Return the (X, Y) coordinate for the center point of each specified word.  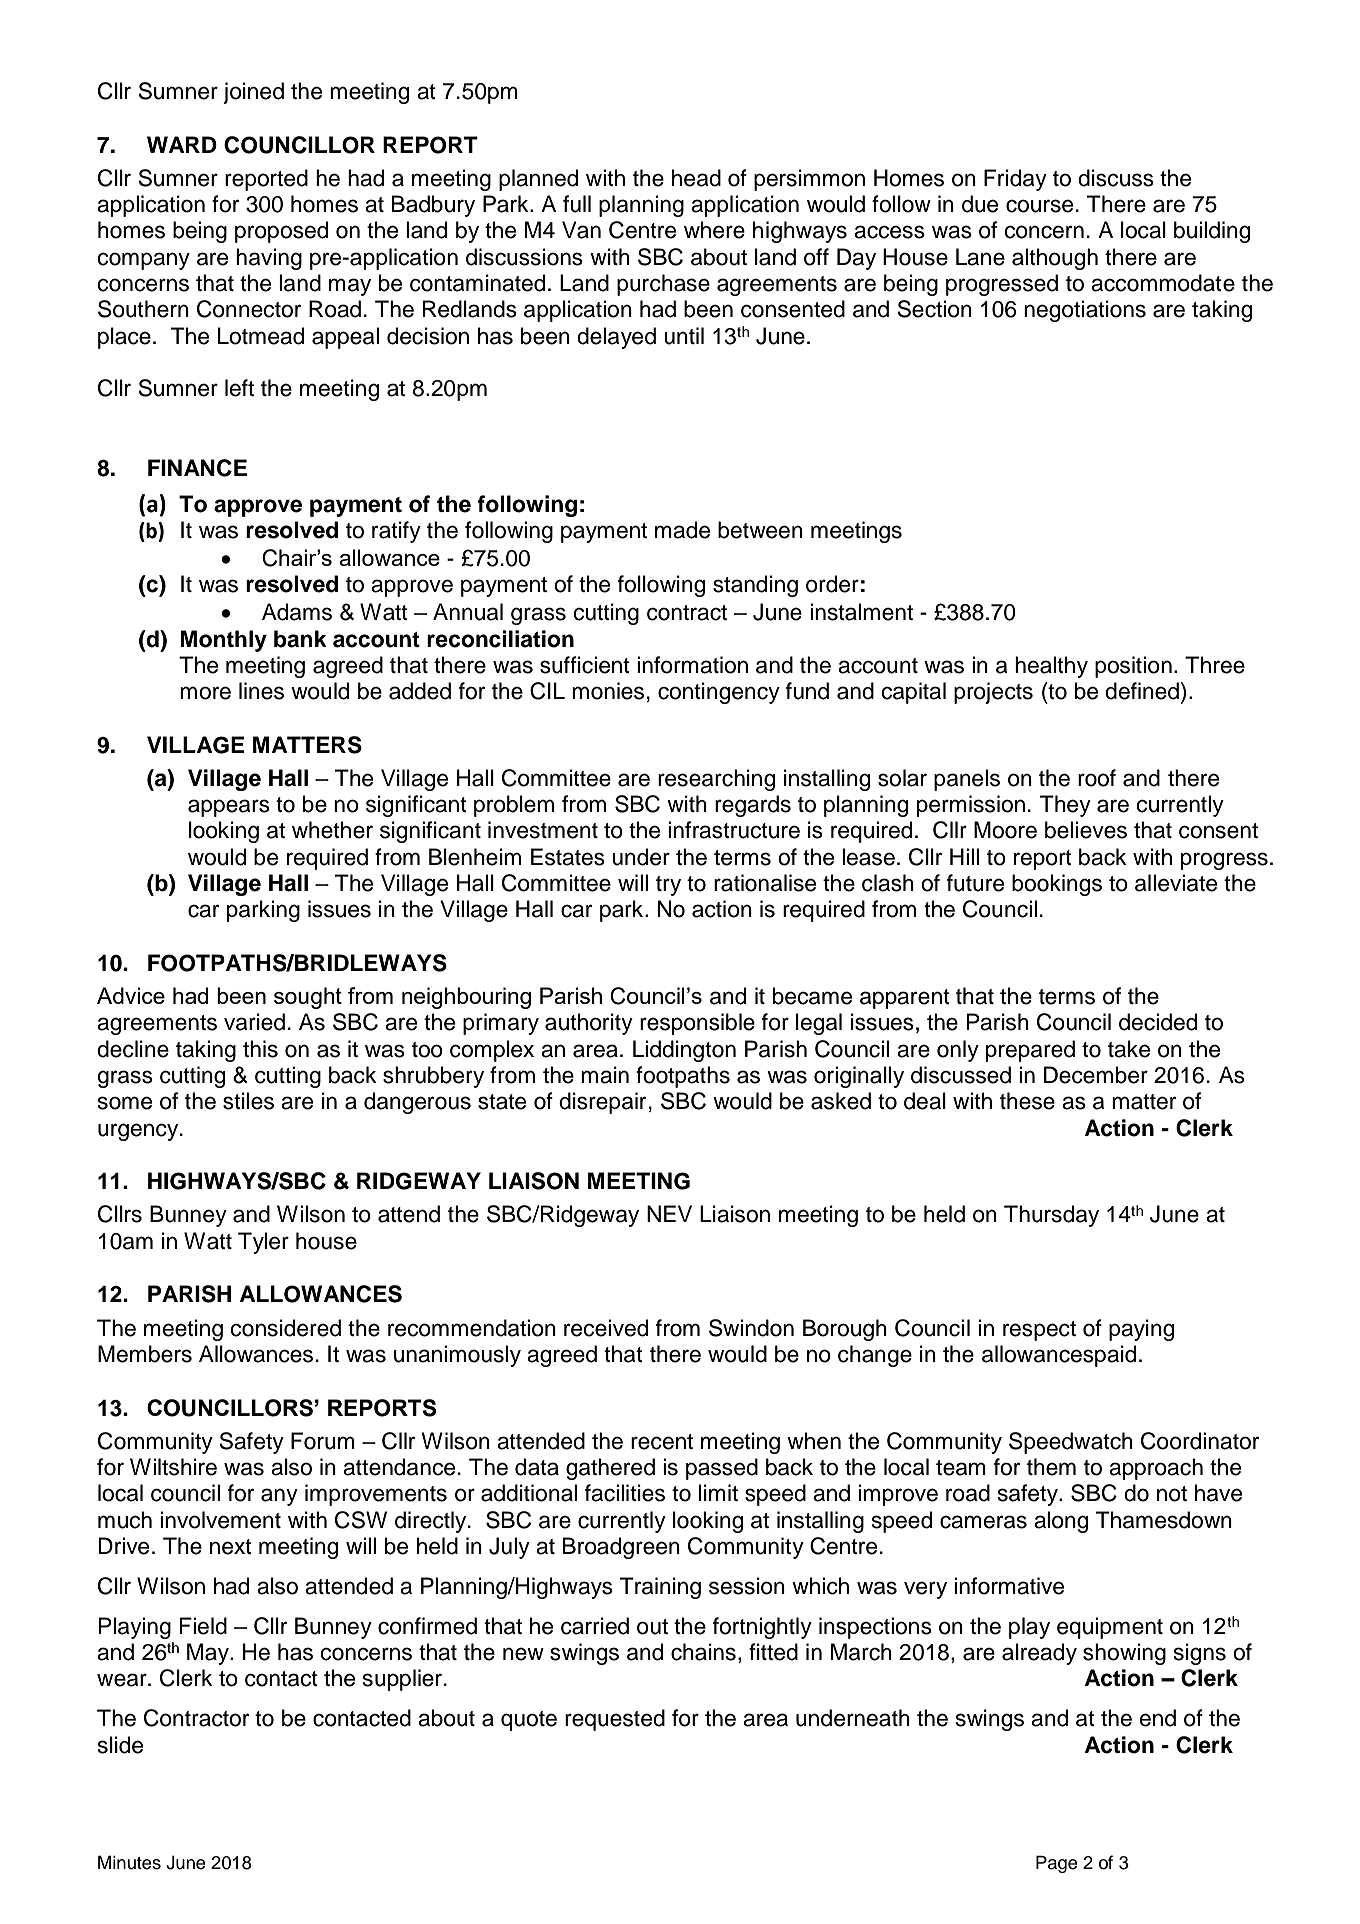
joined (253, 93)
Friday (1015, 180)
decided (1158, 1022)
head (696, 178)
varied (254, 1022)
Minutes (129, 1862)
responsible (697, 1024)
